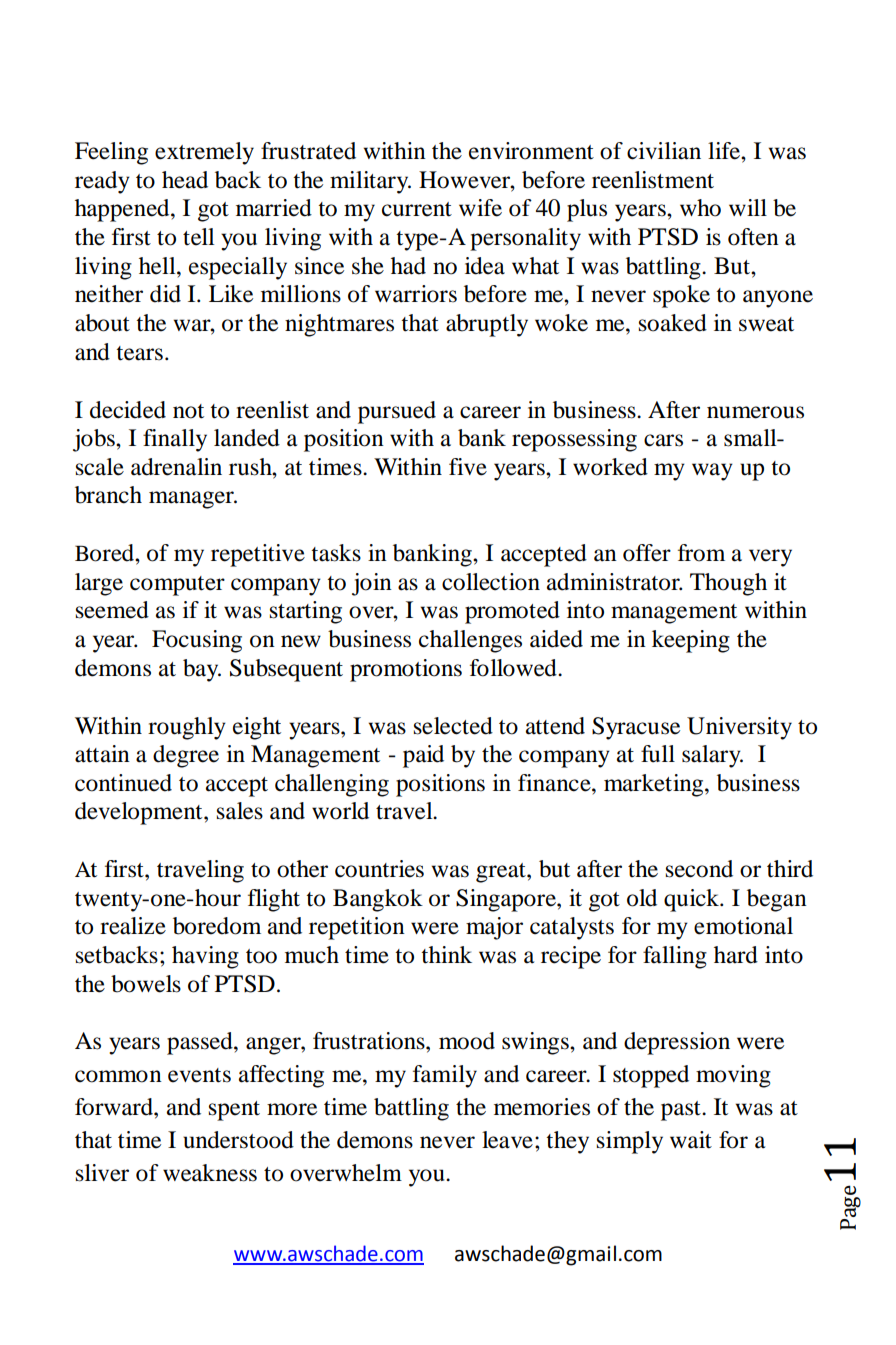 The width and height of the screenshot is (896, 1345). I want to click on current, so click(417, 209).
